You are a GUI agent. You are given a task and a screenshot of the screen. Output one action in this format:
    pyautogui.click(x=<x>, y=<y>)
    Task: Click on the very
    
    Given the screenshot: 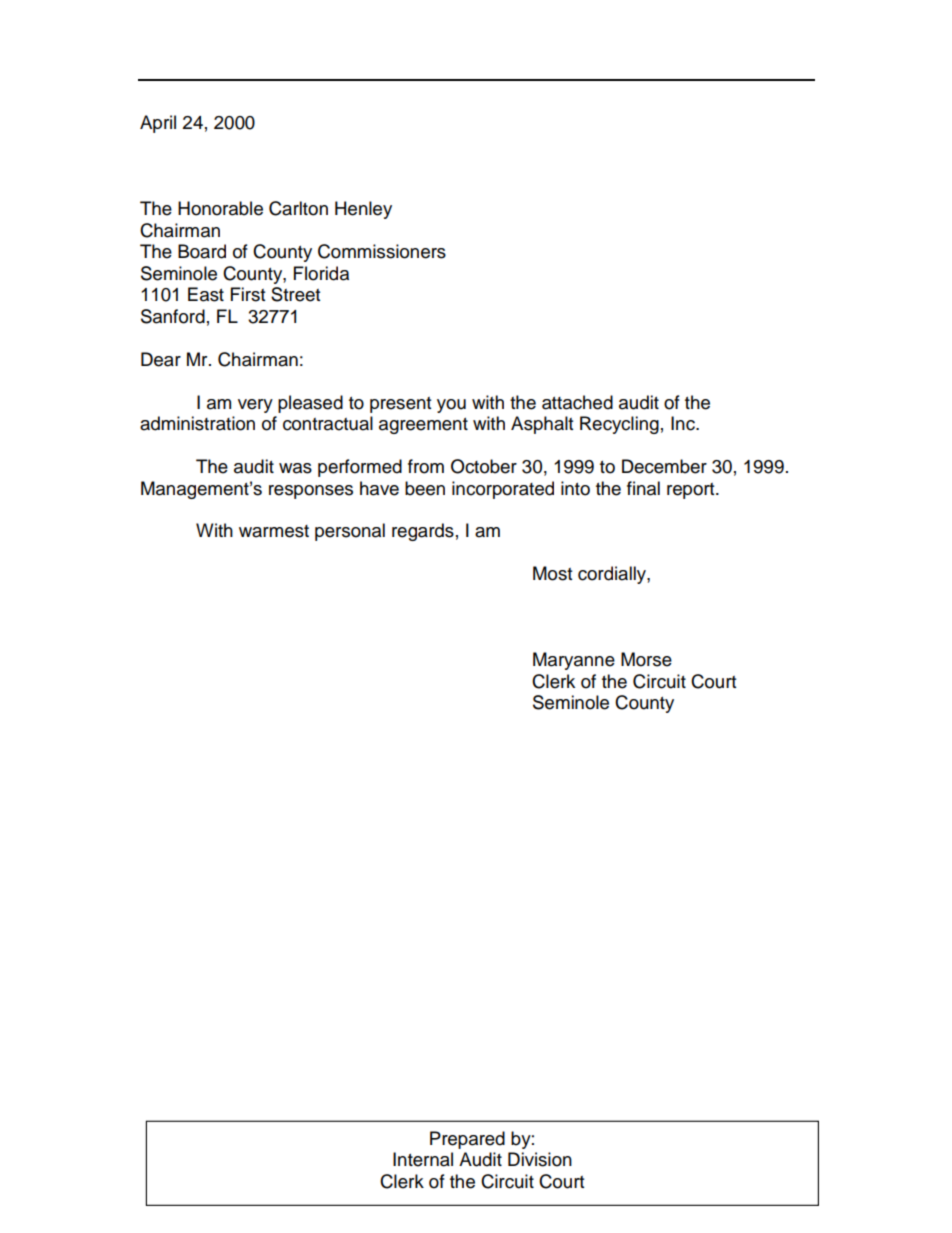 What is the action you would take?
    pyautogui.click(x=255, y=406)
